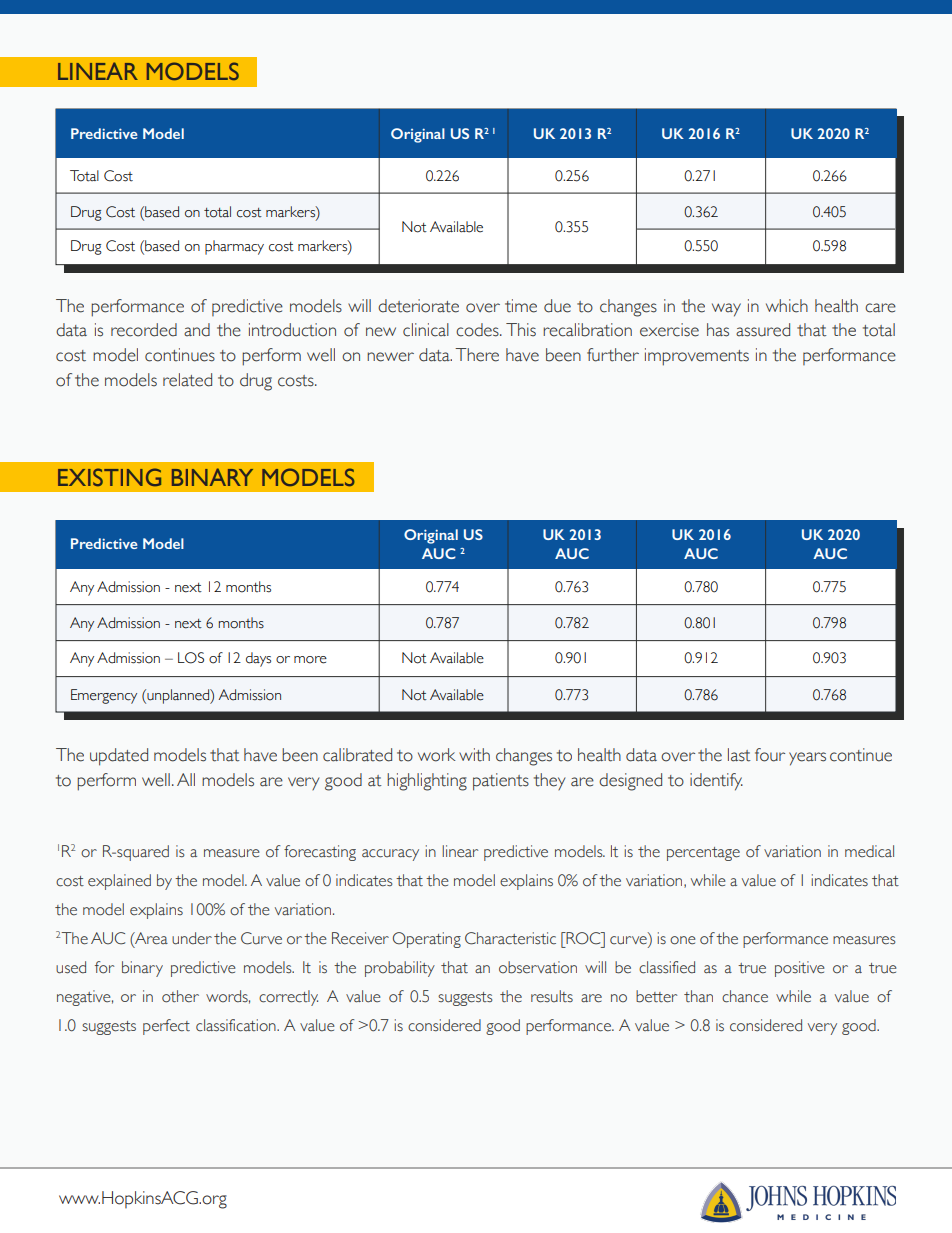 The image size is (952, 1233). Describe the element at coordinates (180, 996) in the screenshot. I see `other` at that location.
